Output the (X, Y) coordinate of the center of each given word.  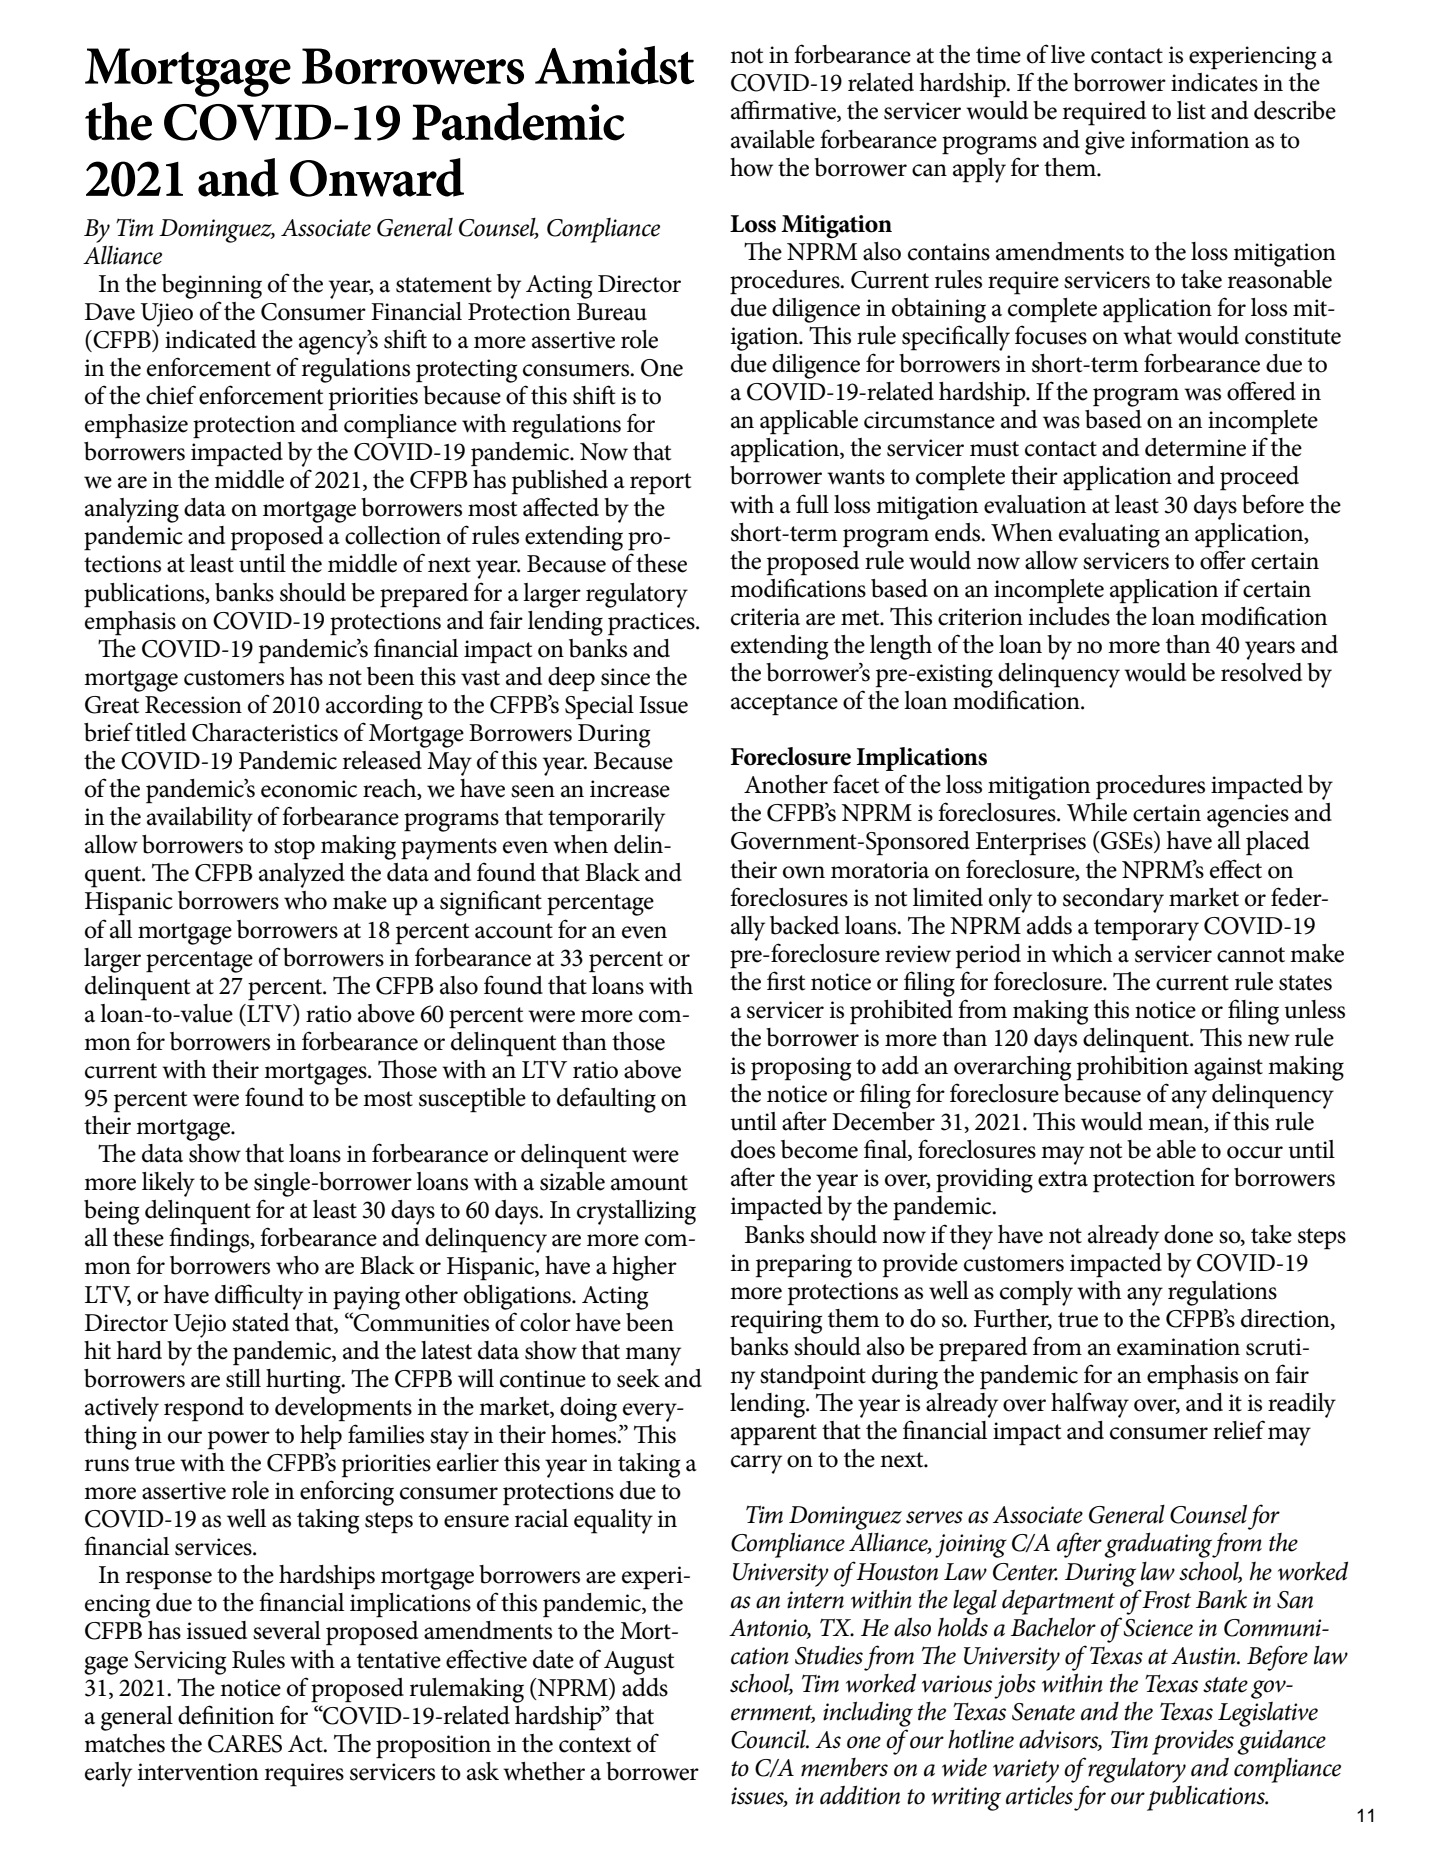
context (595, 1745)
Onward (377, 177)
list (1191, 110)
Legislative (1268, 1714)
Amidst (614, 65)
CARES (245, 1744)
